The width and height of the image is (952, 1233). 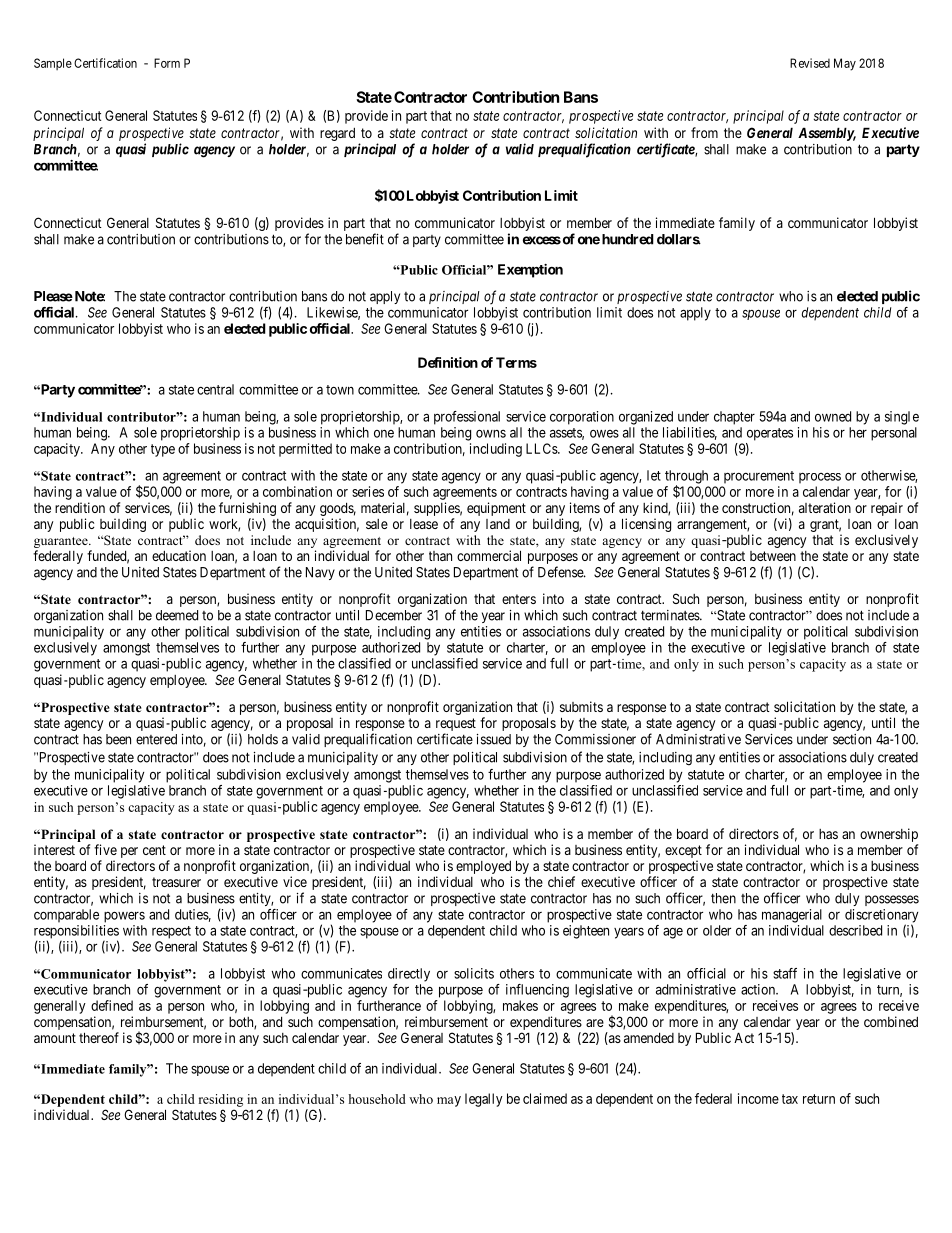 I want to click on between, so click(x=773, y=556).
